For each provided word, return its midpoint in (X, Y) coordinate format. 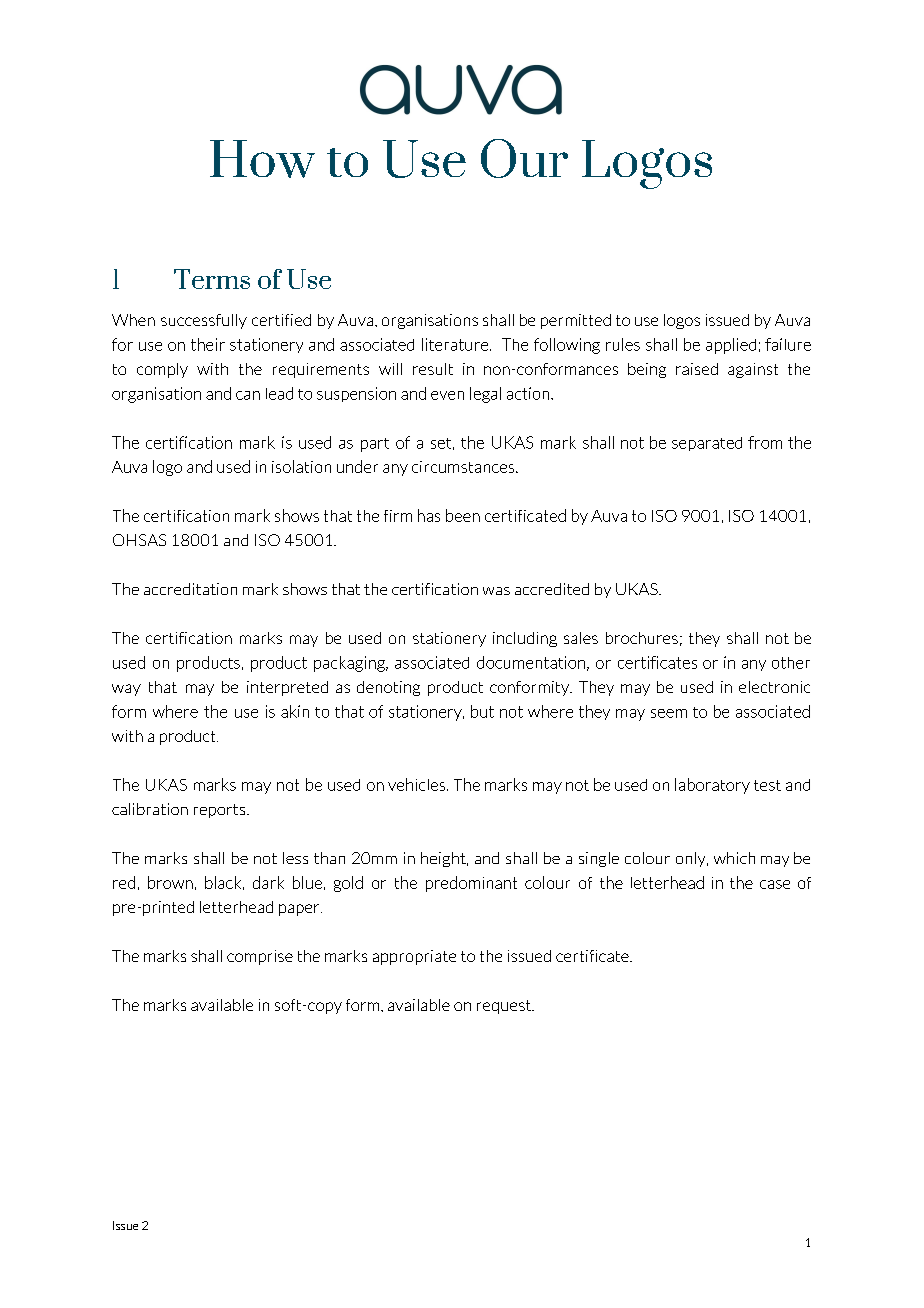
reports (221, 811)
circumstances (464, 467)
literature (456, 344)
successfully (204, 321)
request (505, 1007)
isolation (301, 466)
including (525, 639)
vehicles (418, 784)
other (791, 663)
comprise (260, 957)
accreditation (190, 589)
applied (731, 346)
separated (707, 444)
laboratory (712, 786)
